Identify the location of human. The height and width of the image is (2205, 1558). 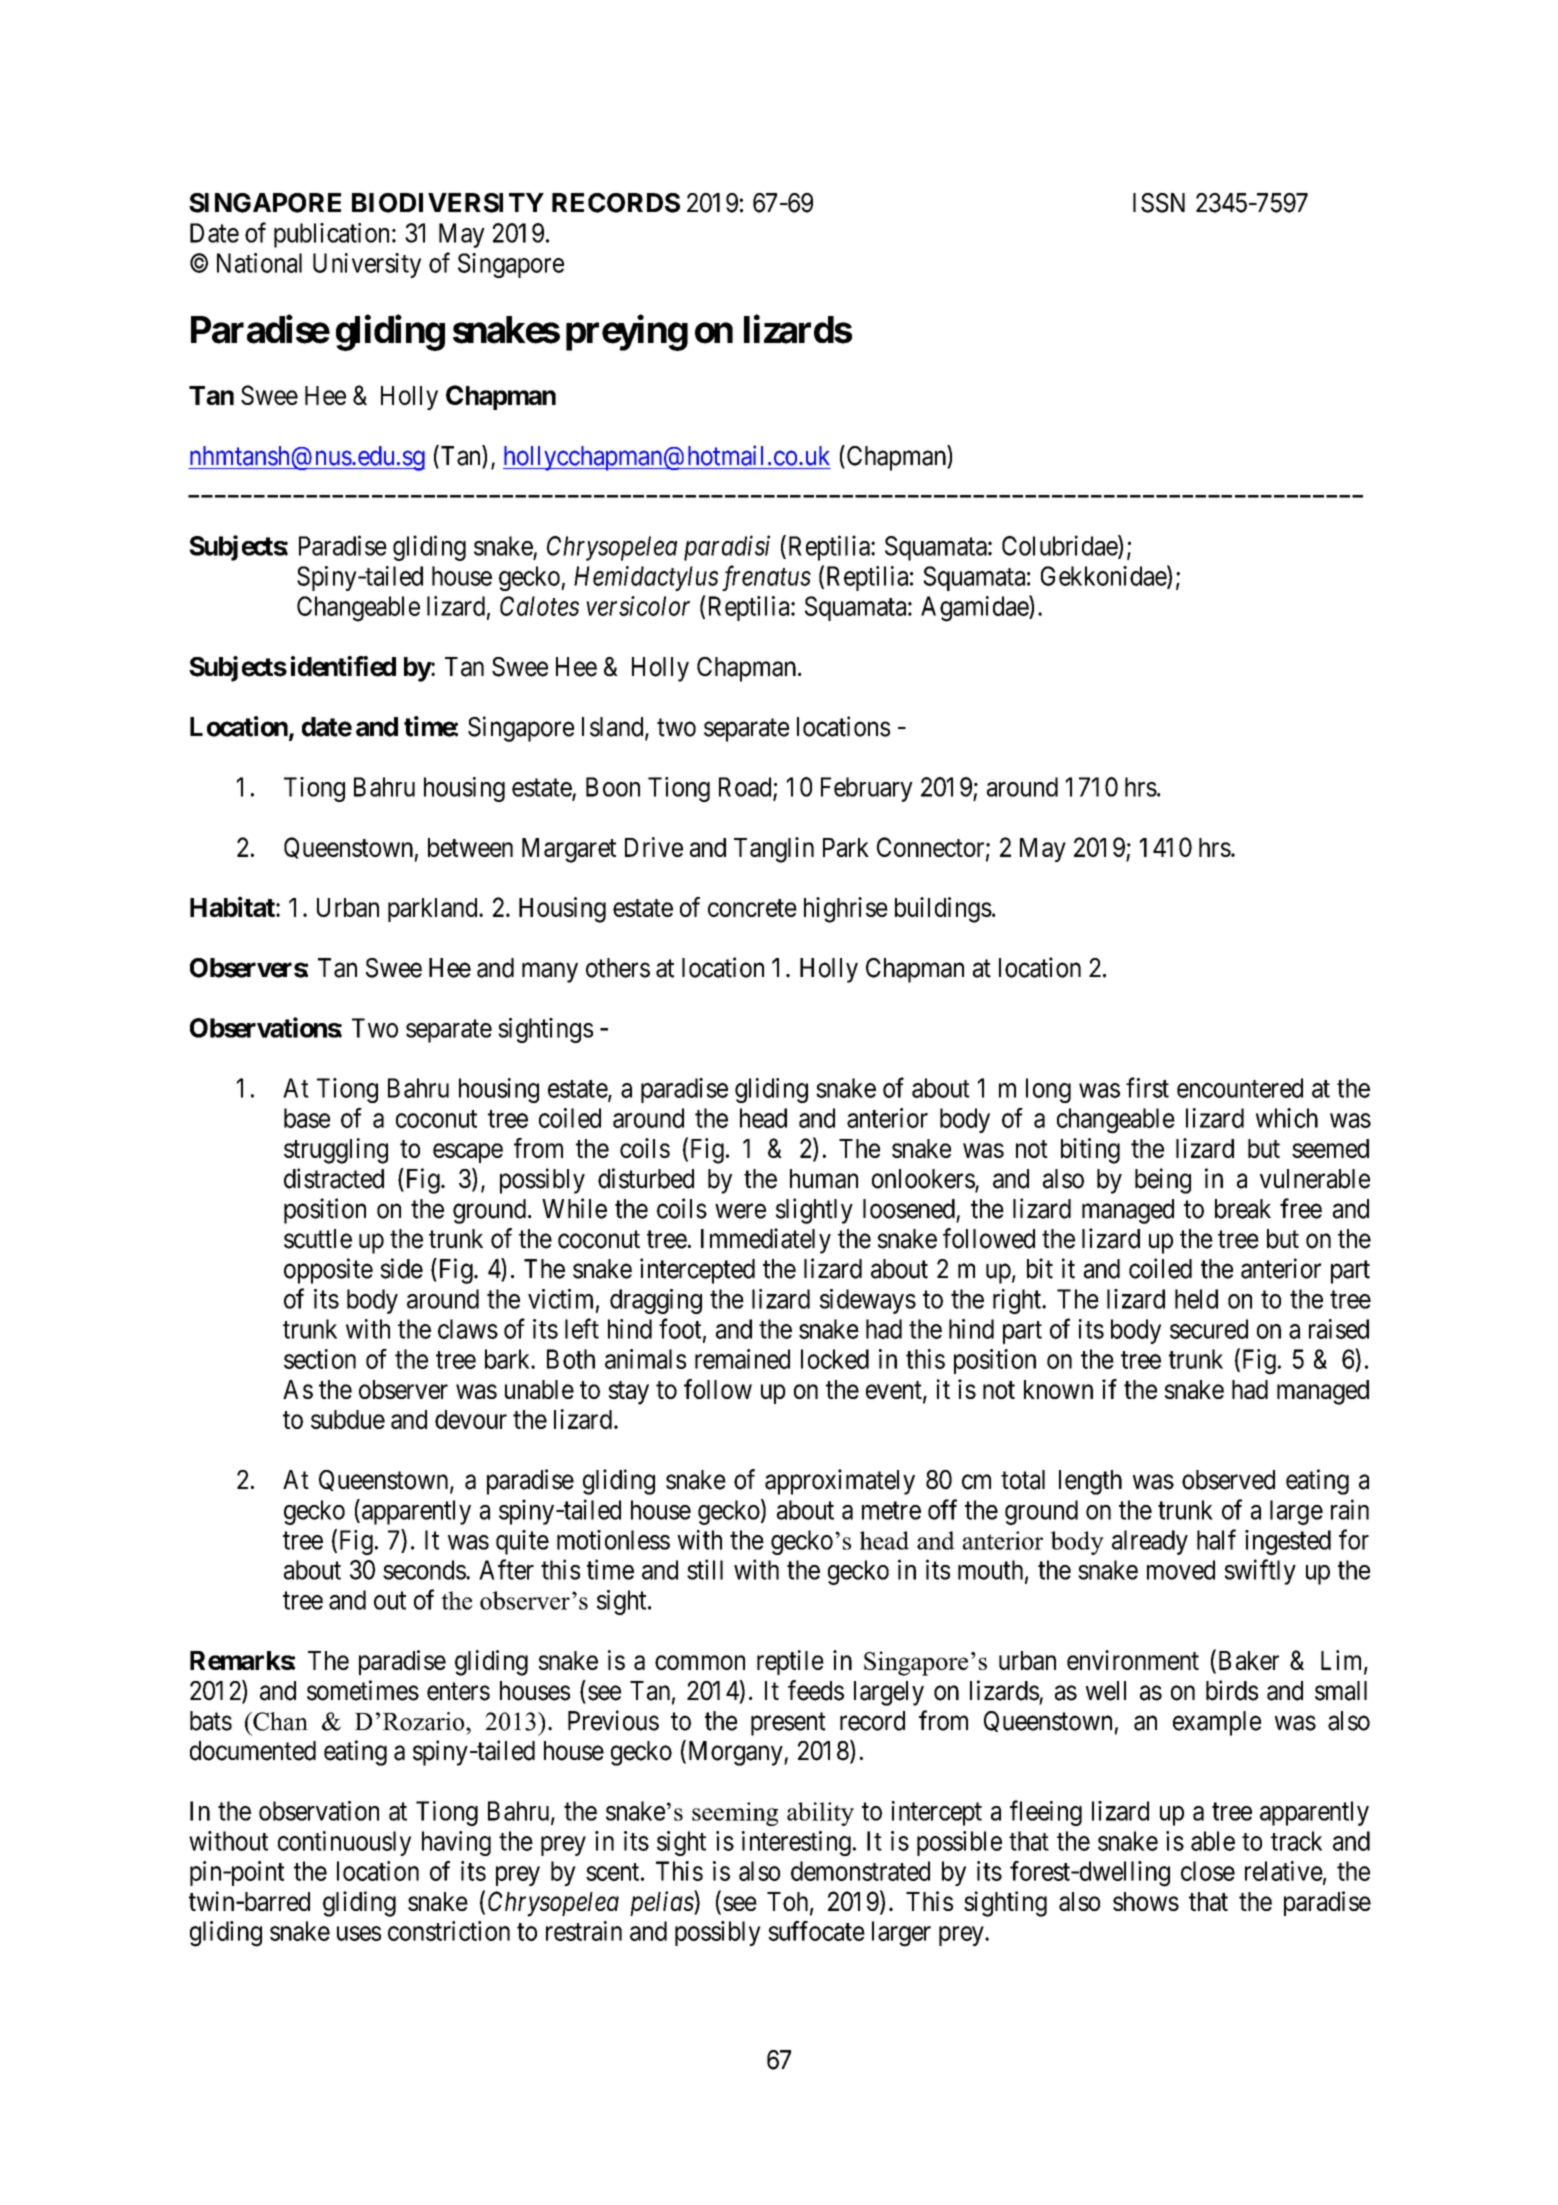
(824, 1179).
